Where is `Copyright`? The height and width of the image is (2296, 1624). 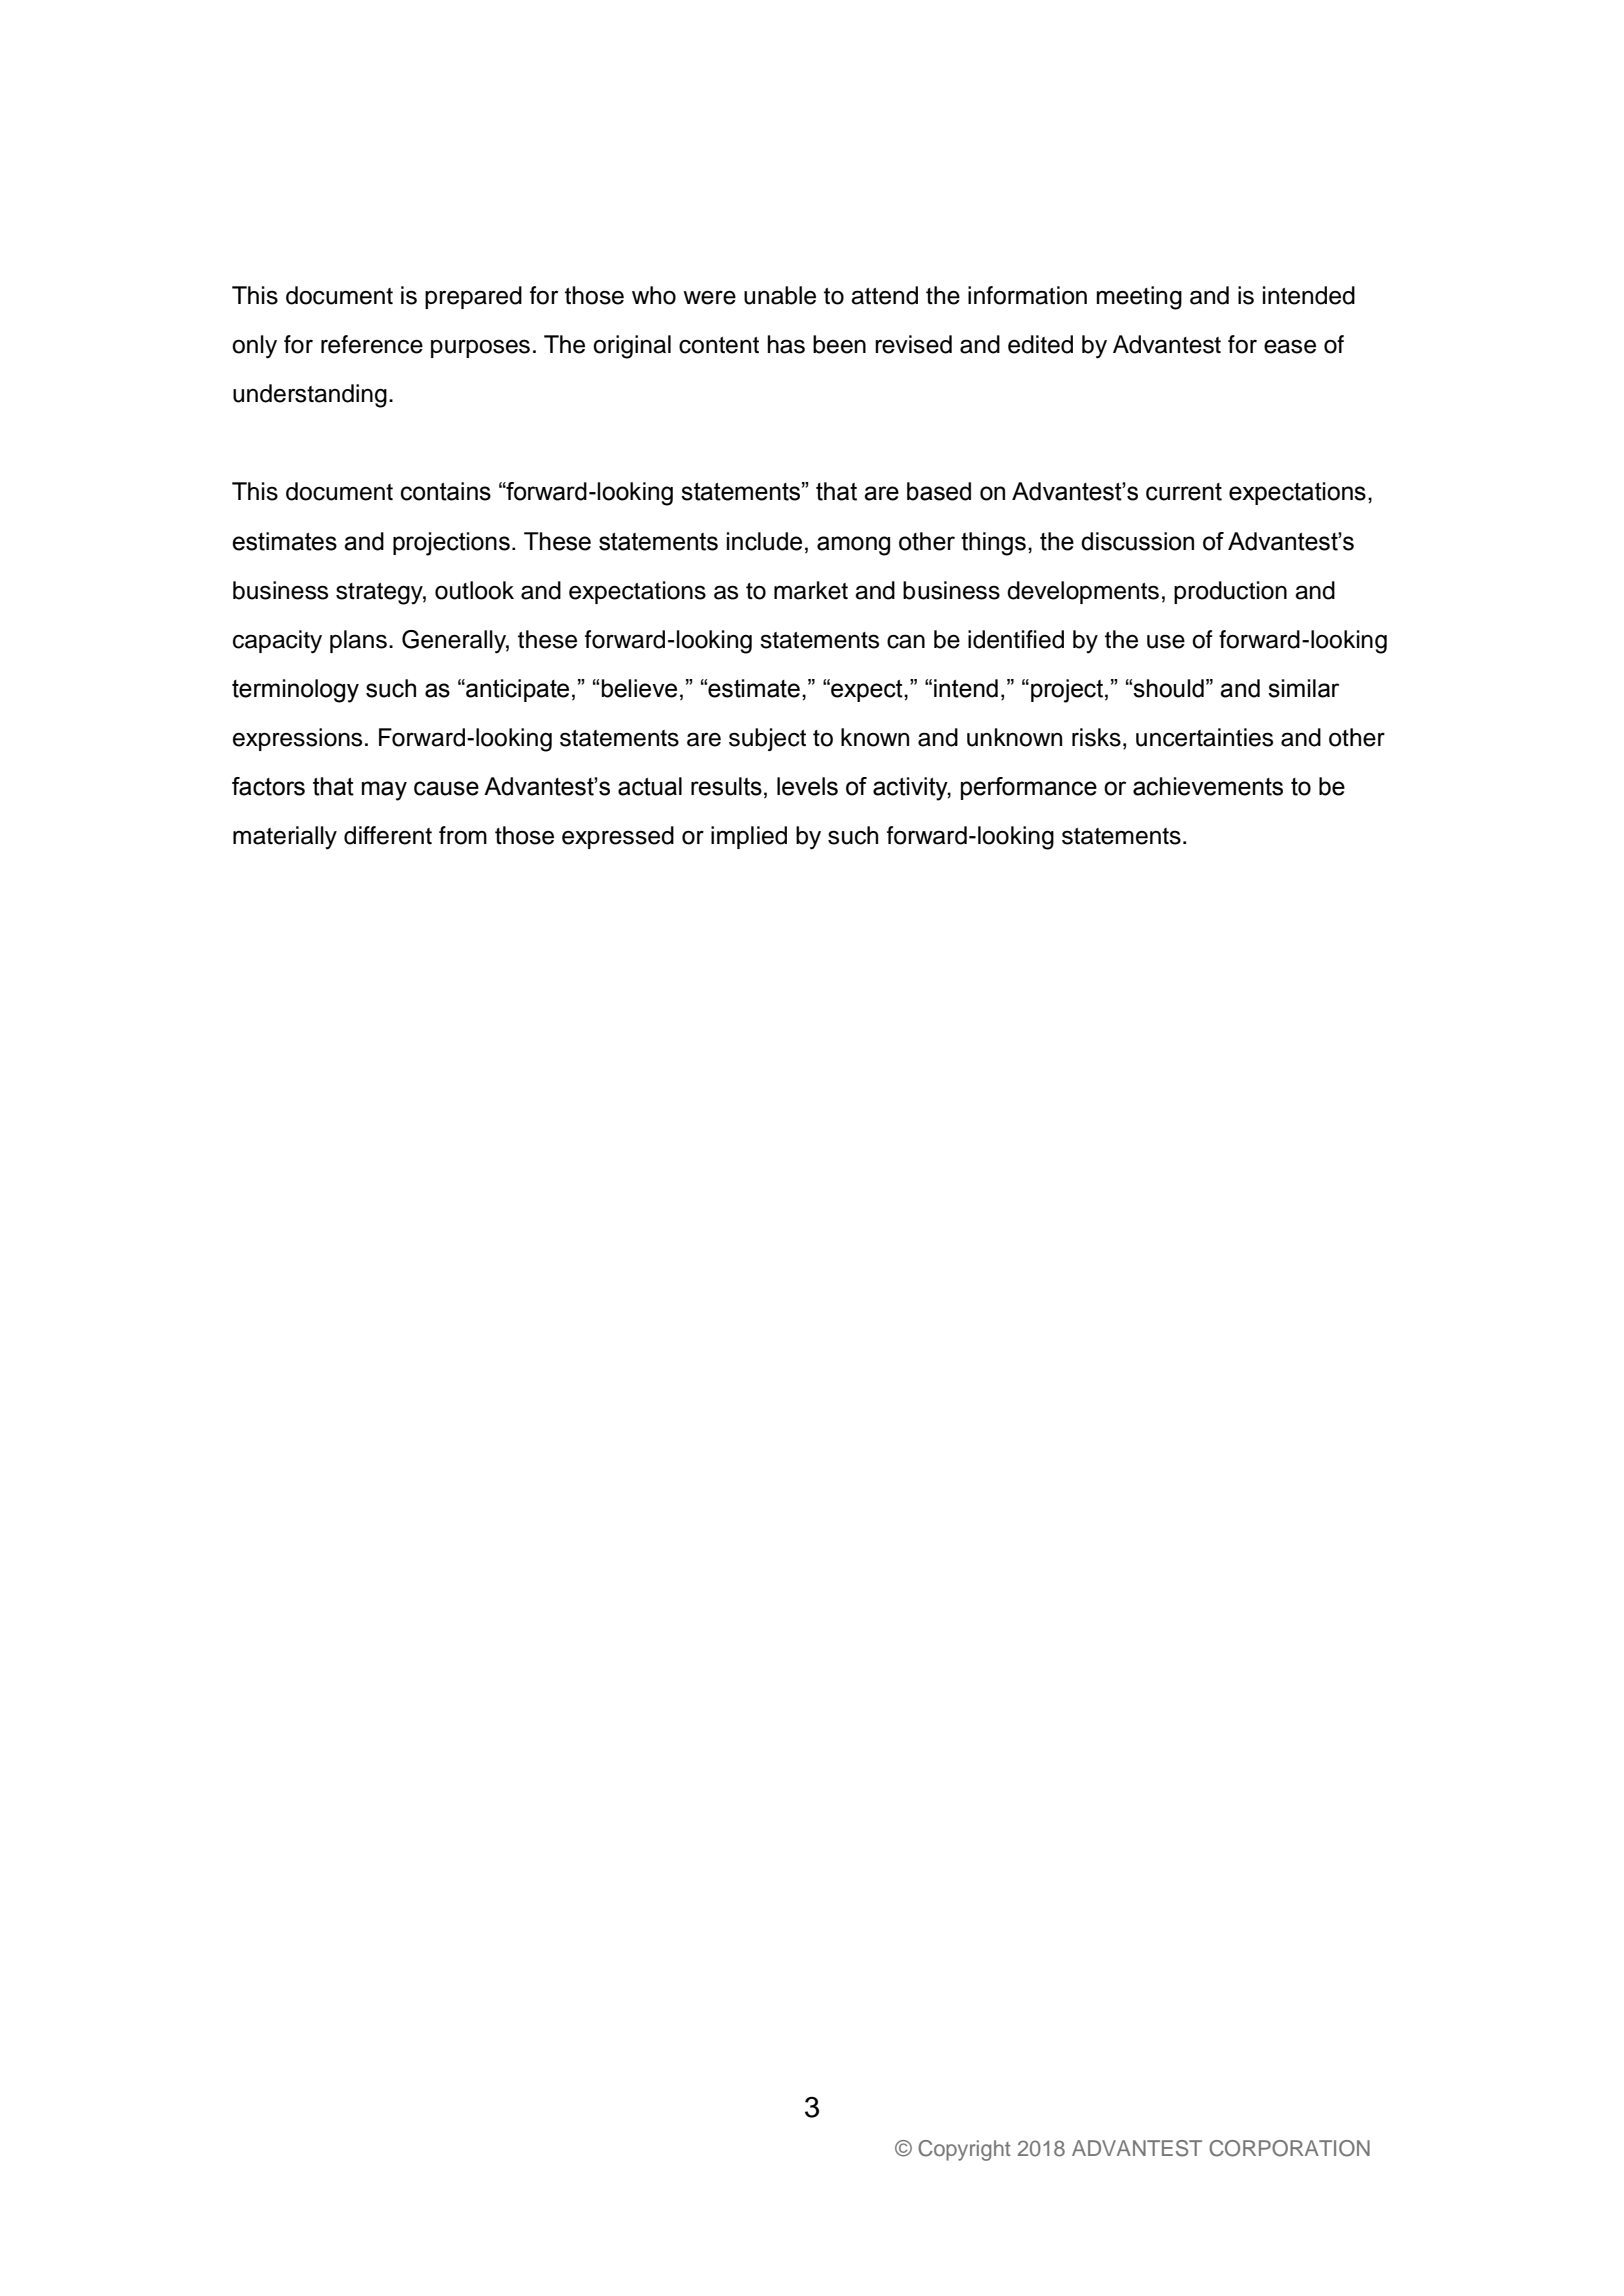 Copyright is located at coordinates (964, 2150).
